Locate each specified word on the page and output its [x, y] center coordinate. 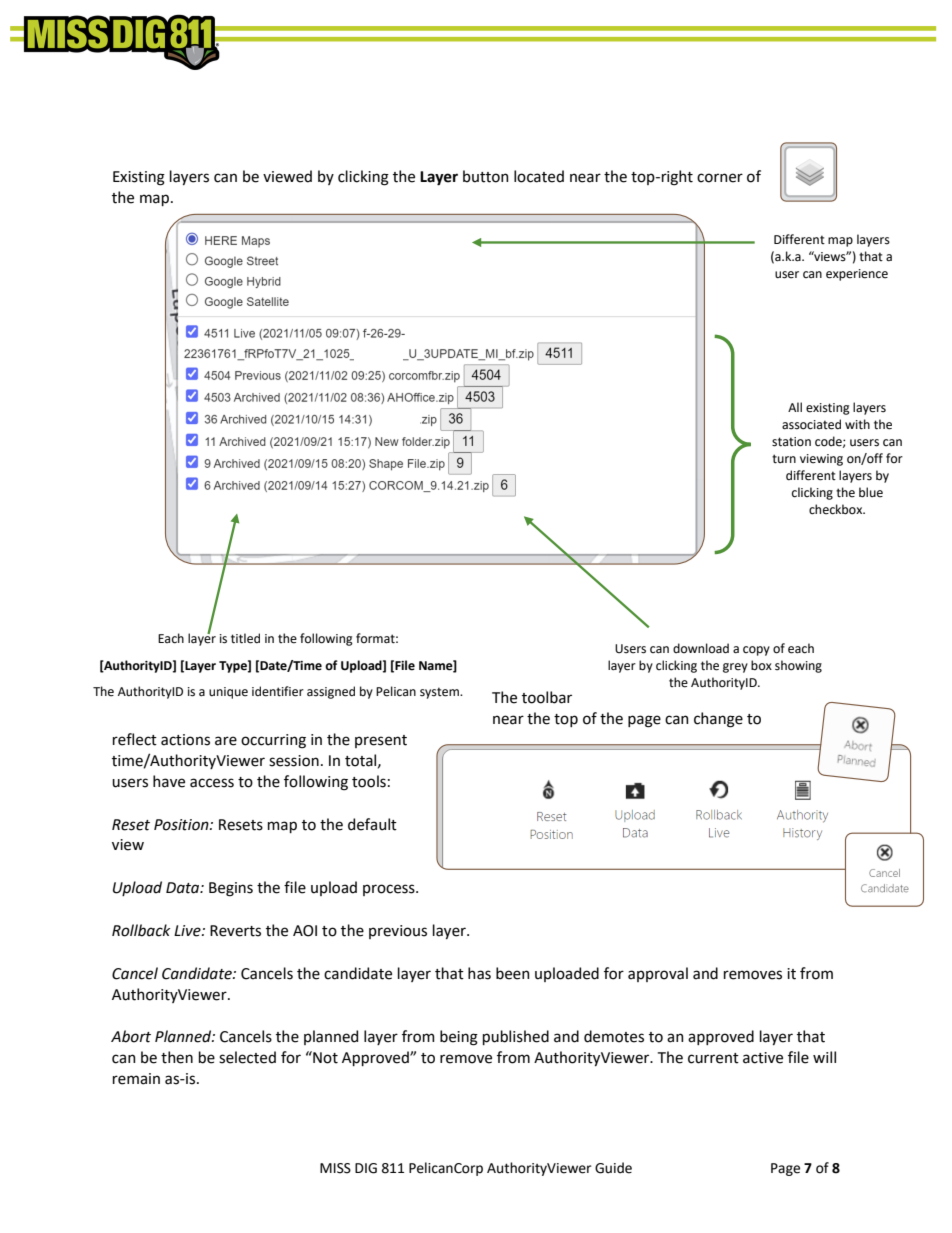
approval [658, 974]
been [513, 973]
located [539, 176]
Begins [231, 889]
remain [136, 1079]
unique [228, 693]
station [791, 442]
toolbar [547, 697]
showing [798, 666]
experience [857, 275]
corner [720, 178]
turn [784, 459]
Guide [613, 1168]
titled [245, 638]
